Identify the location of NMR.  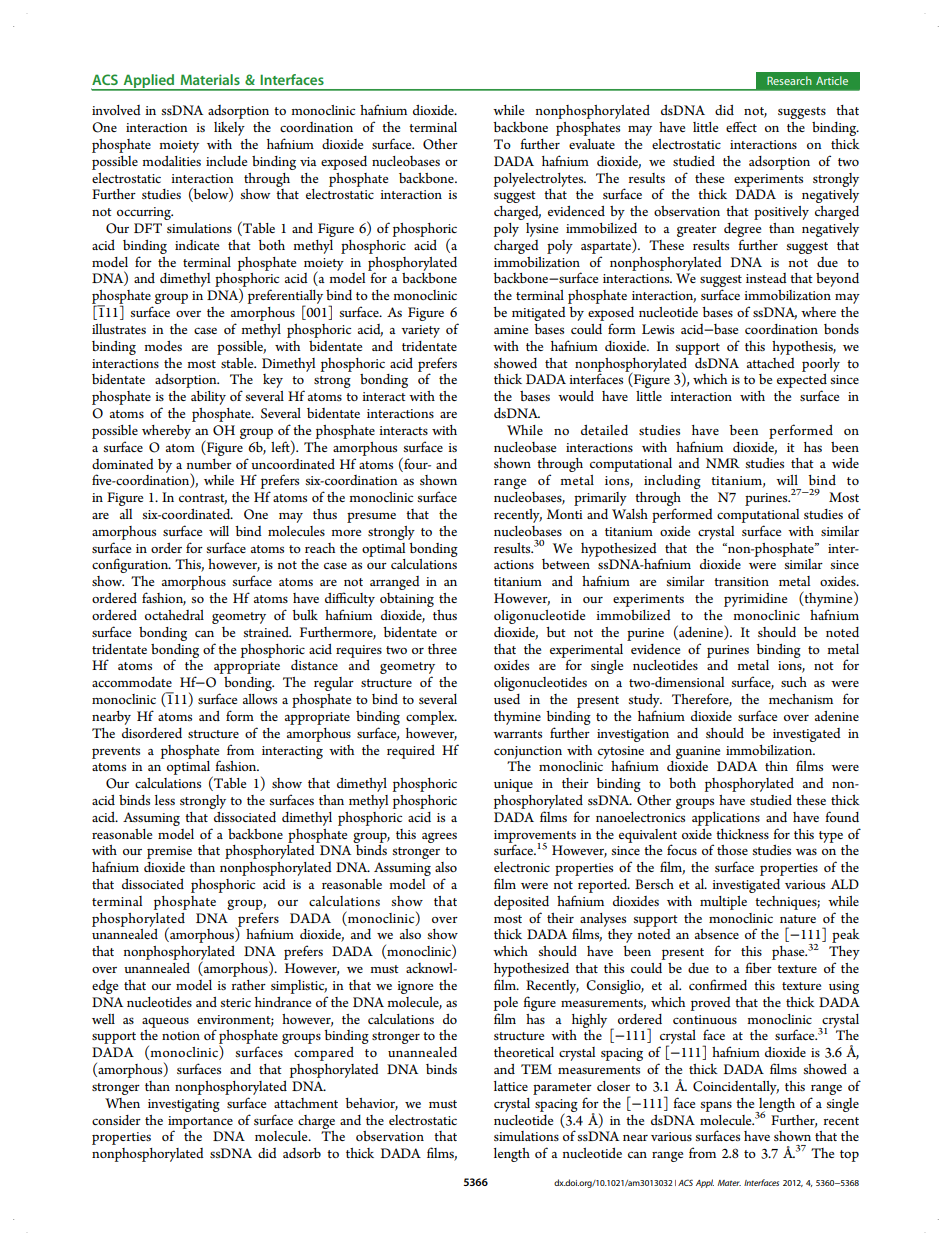
(723, 463).
